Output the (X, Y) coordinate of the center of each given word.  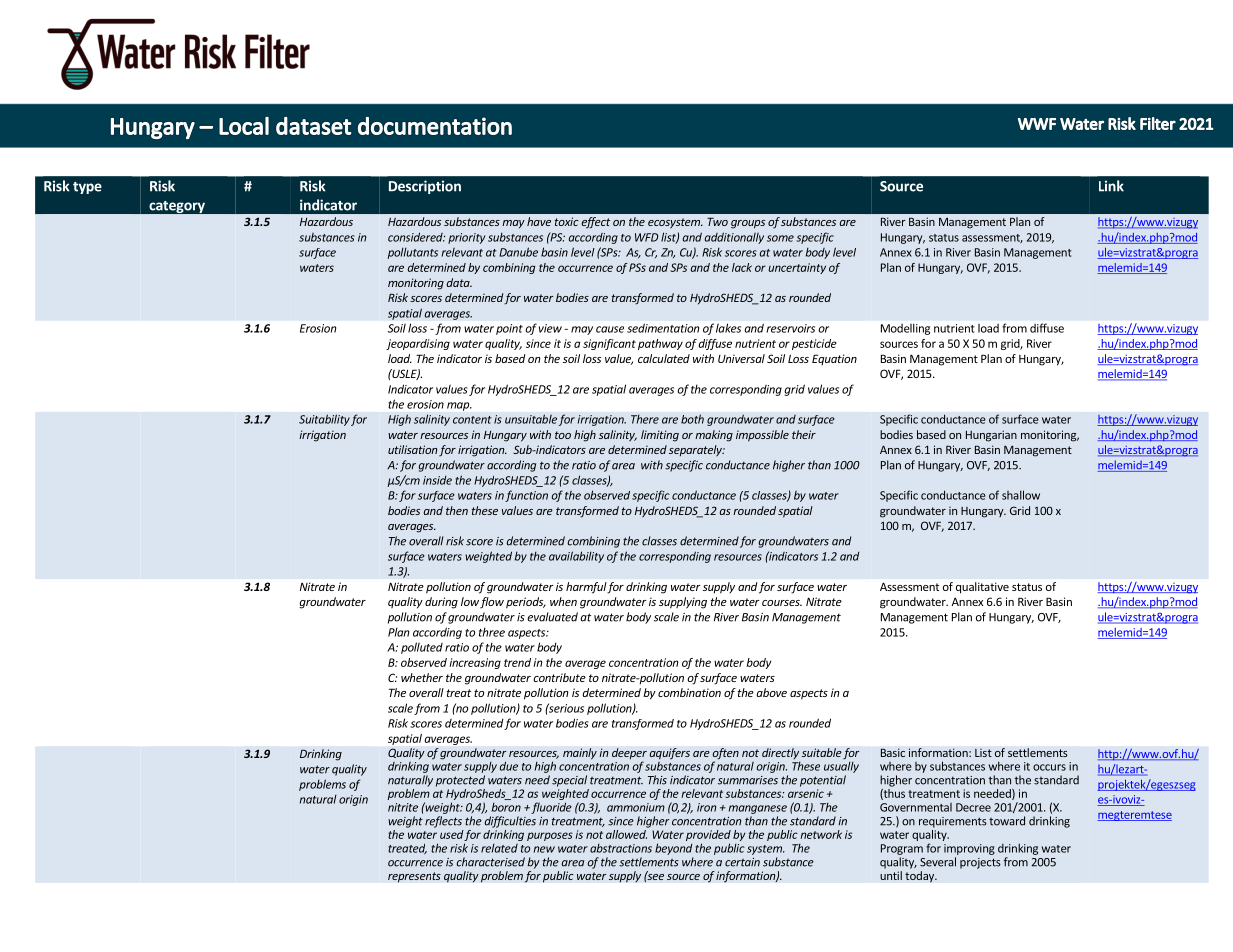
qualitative (982, 588)
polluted (422, 648)
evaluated (552, 617)
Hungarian (991, 436)
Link (1111, 186)
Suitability (324, 420)
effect (596, 223)
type (87, 188)
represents (414, 877)
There (645, 419)
